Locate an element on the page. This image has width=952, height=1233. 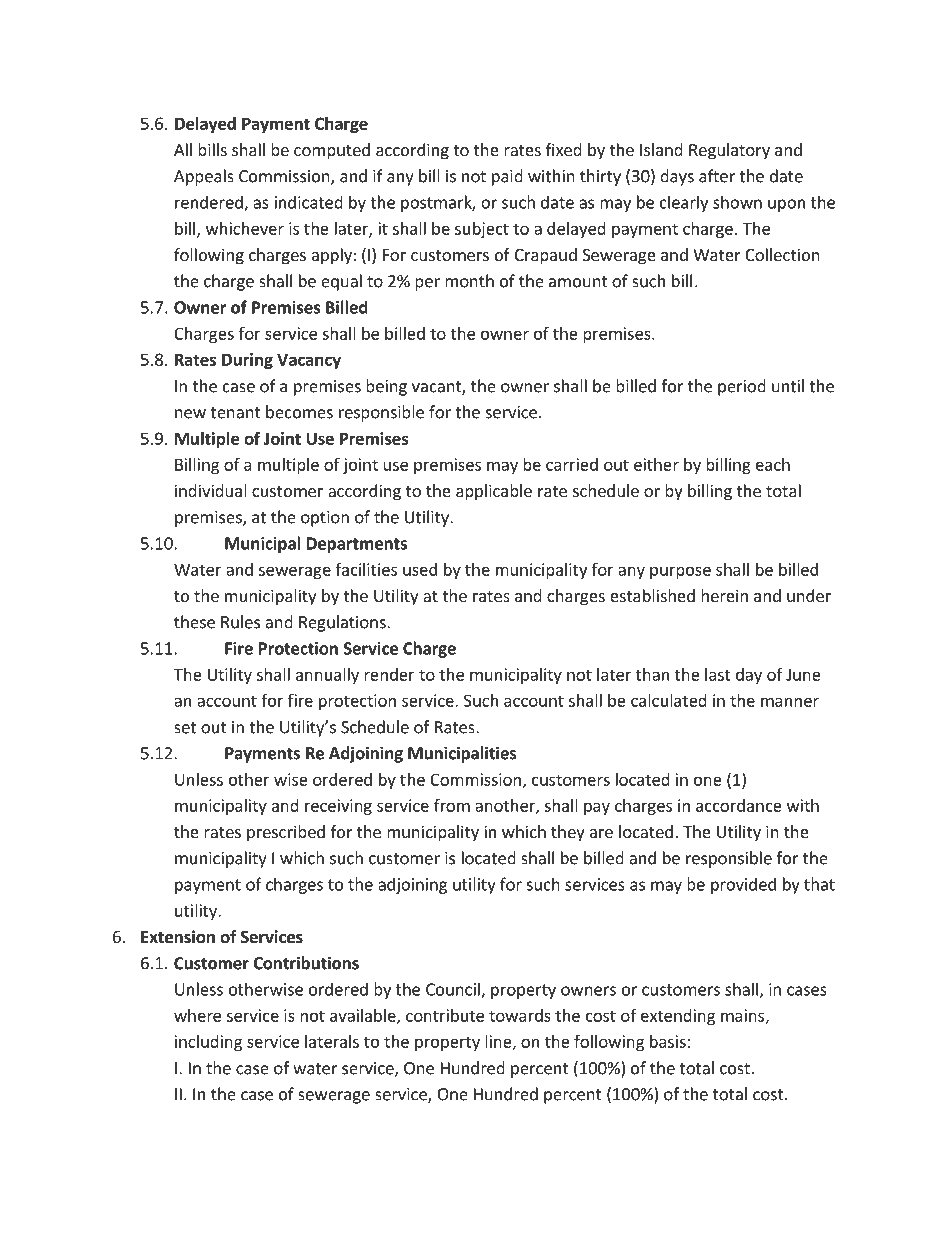
Rules is located at coordinates (240, 622).
